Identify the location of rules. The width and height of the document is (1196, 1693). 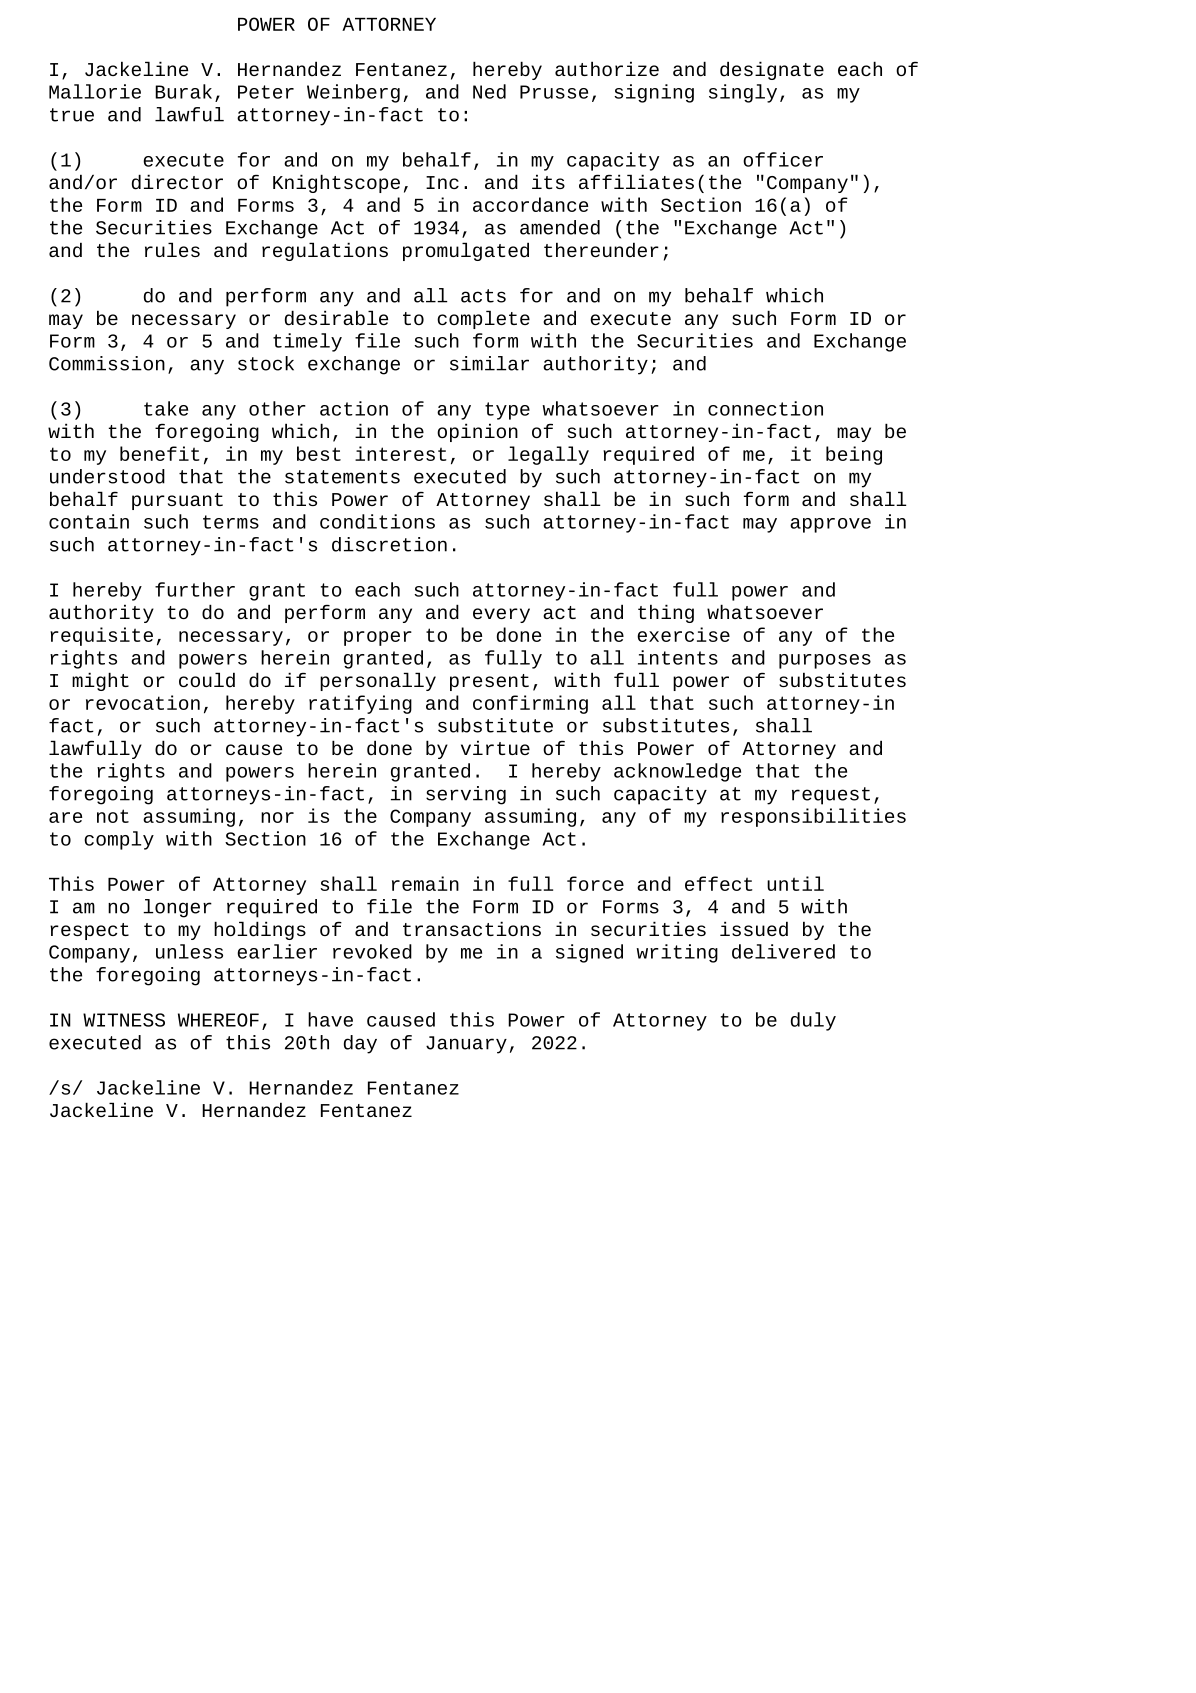
(172, 249).
